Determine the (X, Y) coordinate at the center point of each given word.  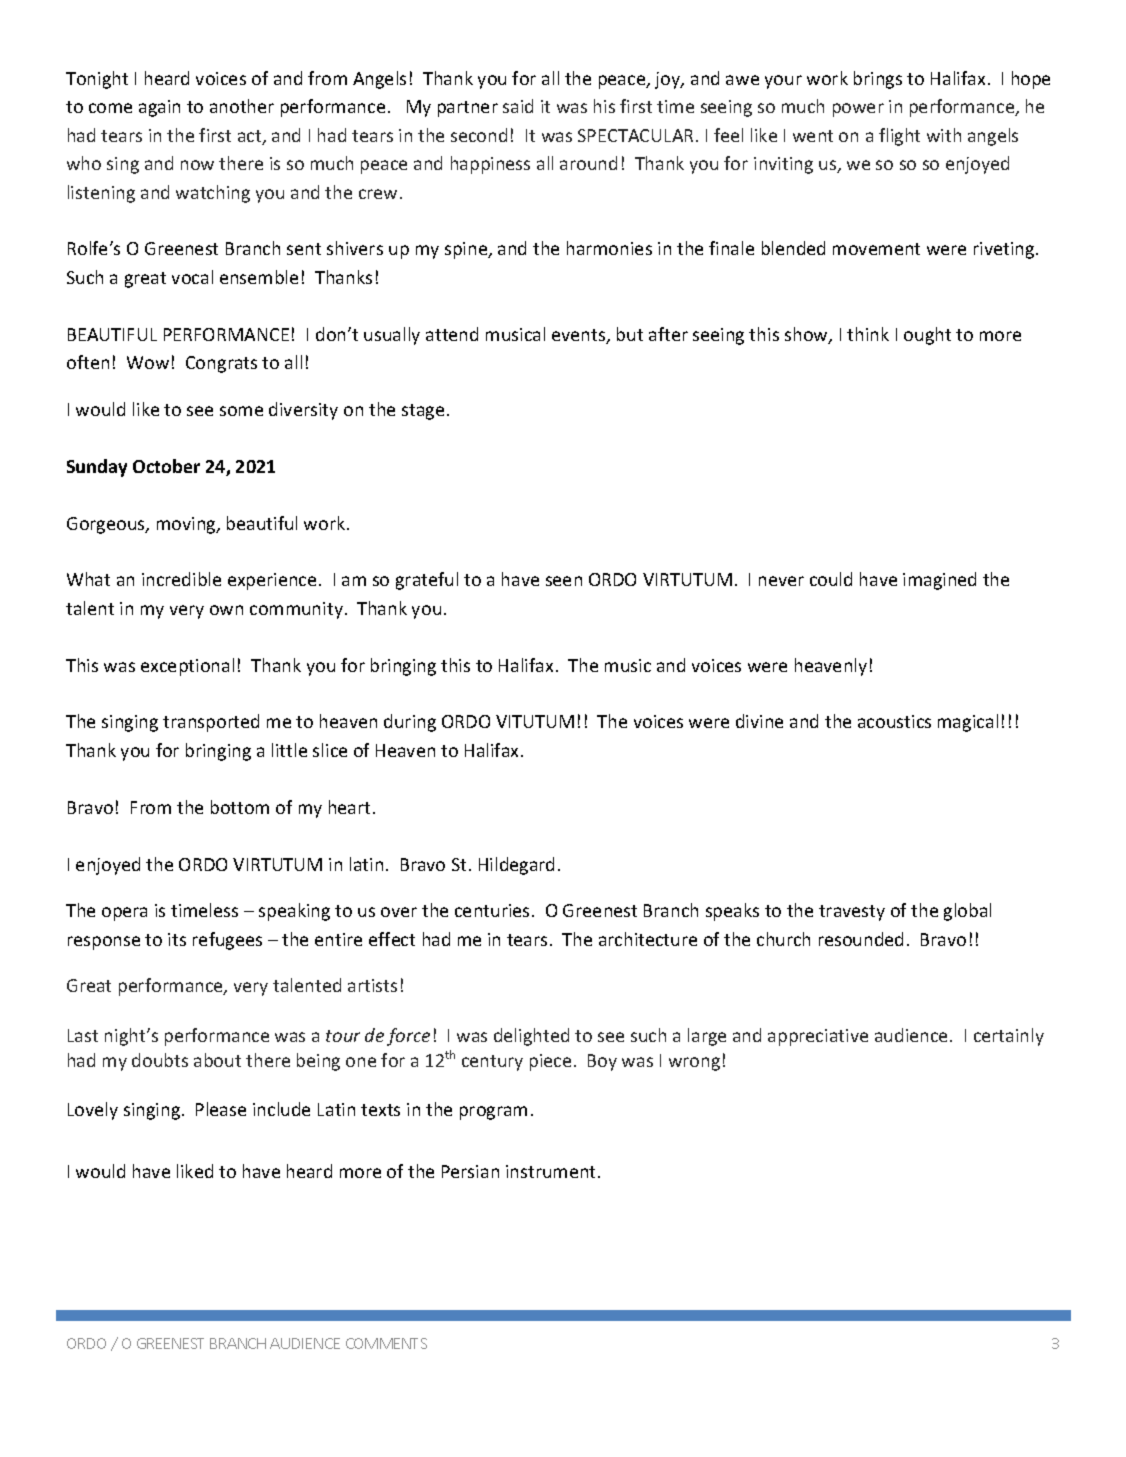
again (159, 108)
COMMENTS (386, 1343)
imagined (939, 581)
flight (899, 137)
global (967, 912)
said (518, 106)
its (177, 939)
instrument (552, 1171)
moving (187, 525)
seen (564, 581)
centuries (492, 910)
